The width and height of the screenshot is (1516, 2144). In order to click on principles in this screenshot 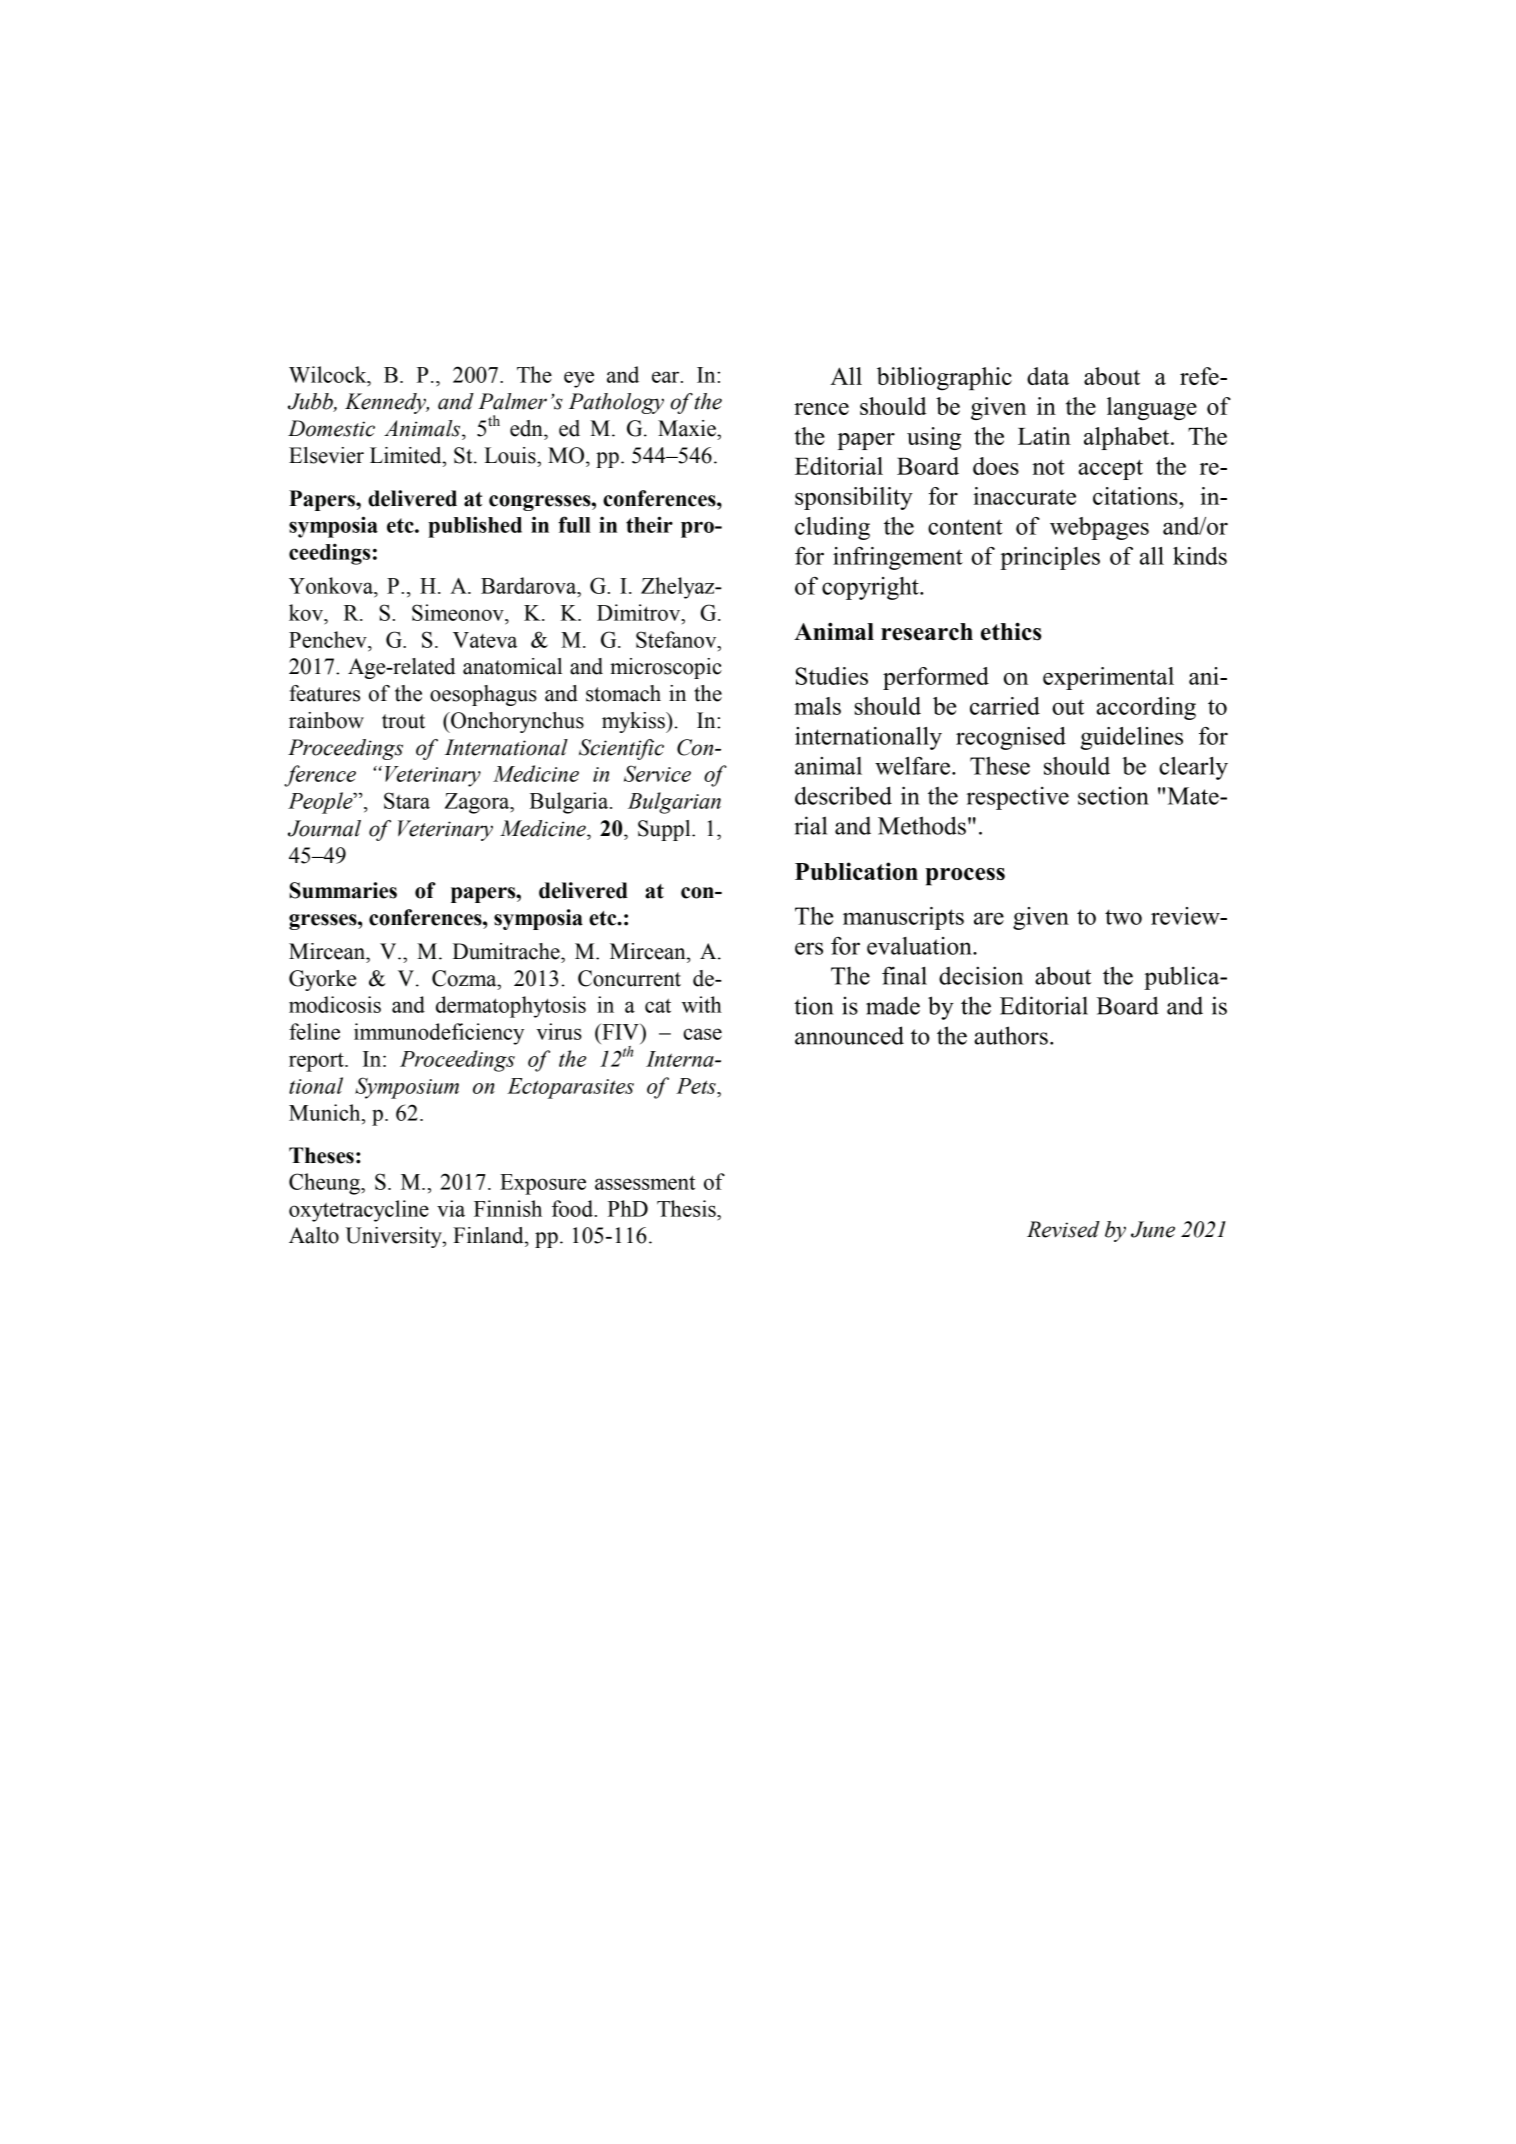, I will do `click(1050, 558)`.
